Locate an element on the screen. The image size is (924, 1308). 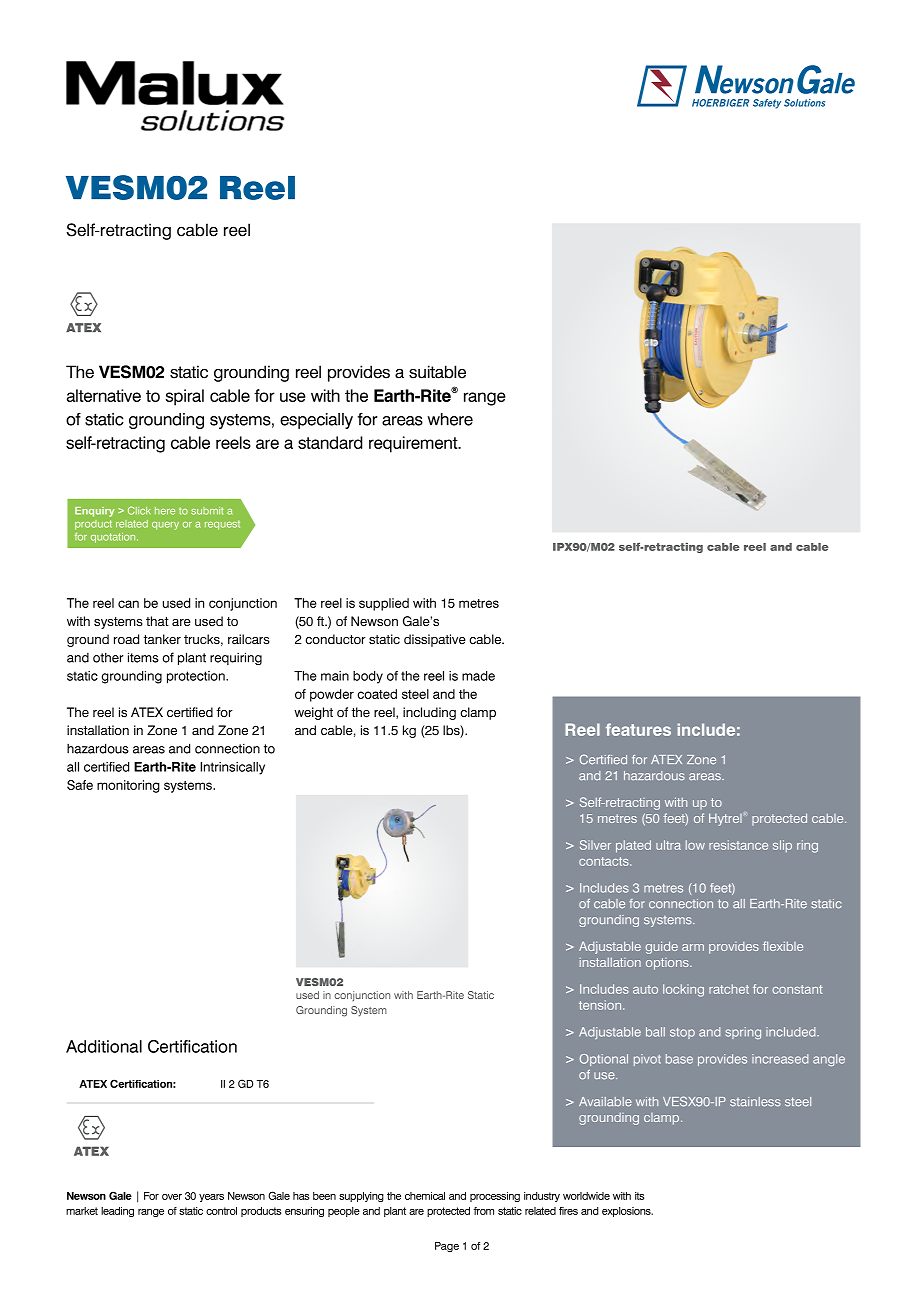
Silver is located at coordinates (595, 845).
